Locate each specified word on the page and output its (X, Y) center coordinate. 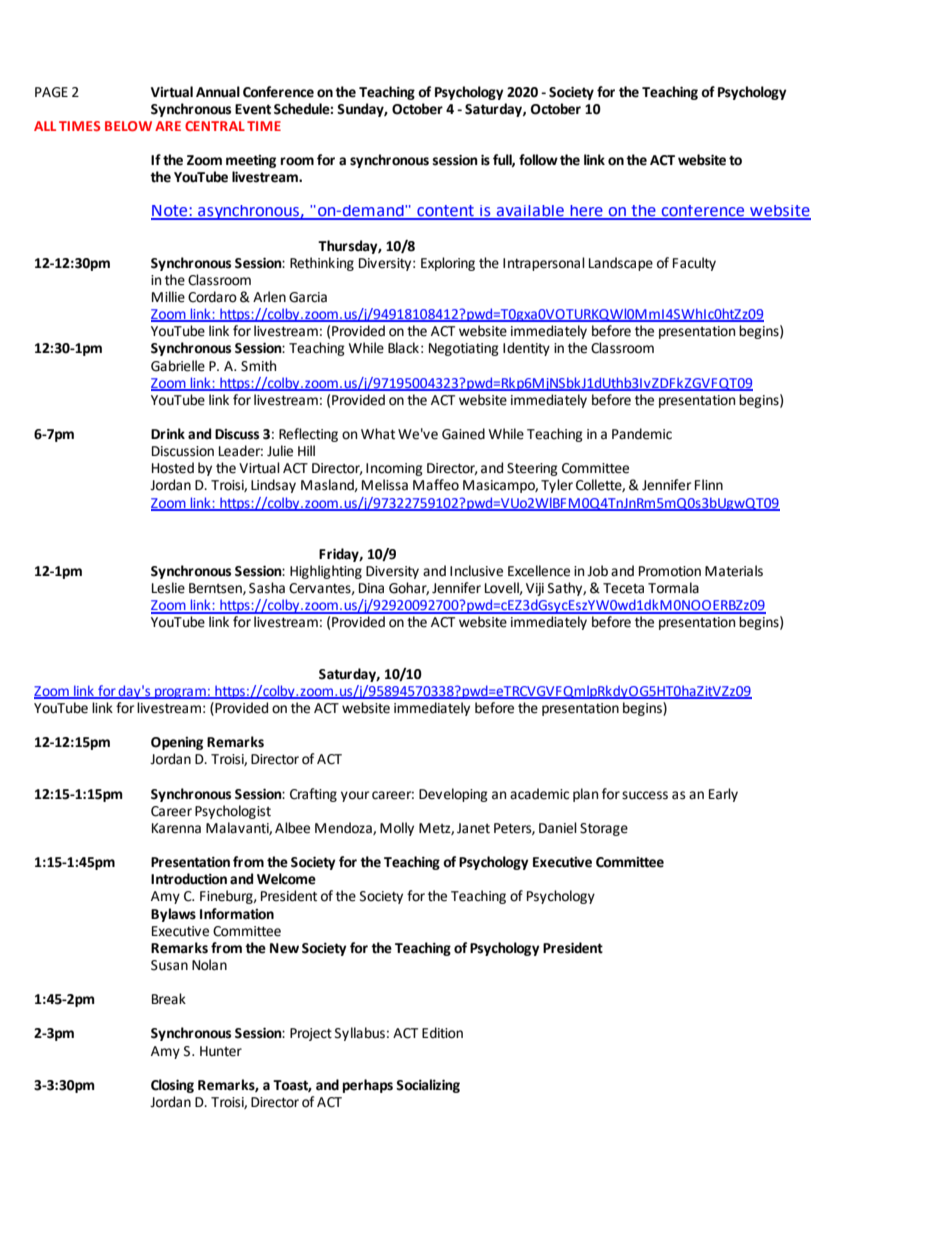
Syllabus (360, 1034)
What (378, 434)
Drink (168, 433)
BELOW (128, 126)
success (645, 795)
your (355, 796)
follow (538, 160)
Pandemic (642, 434)
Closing (172, 1086)
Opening (177, 743)
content (445, 212)
